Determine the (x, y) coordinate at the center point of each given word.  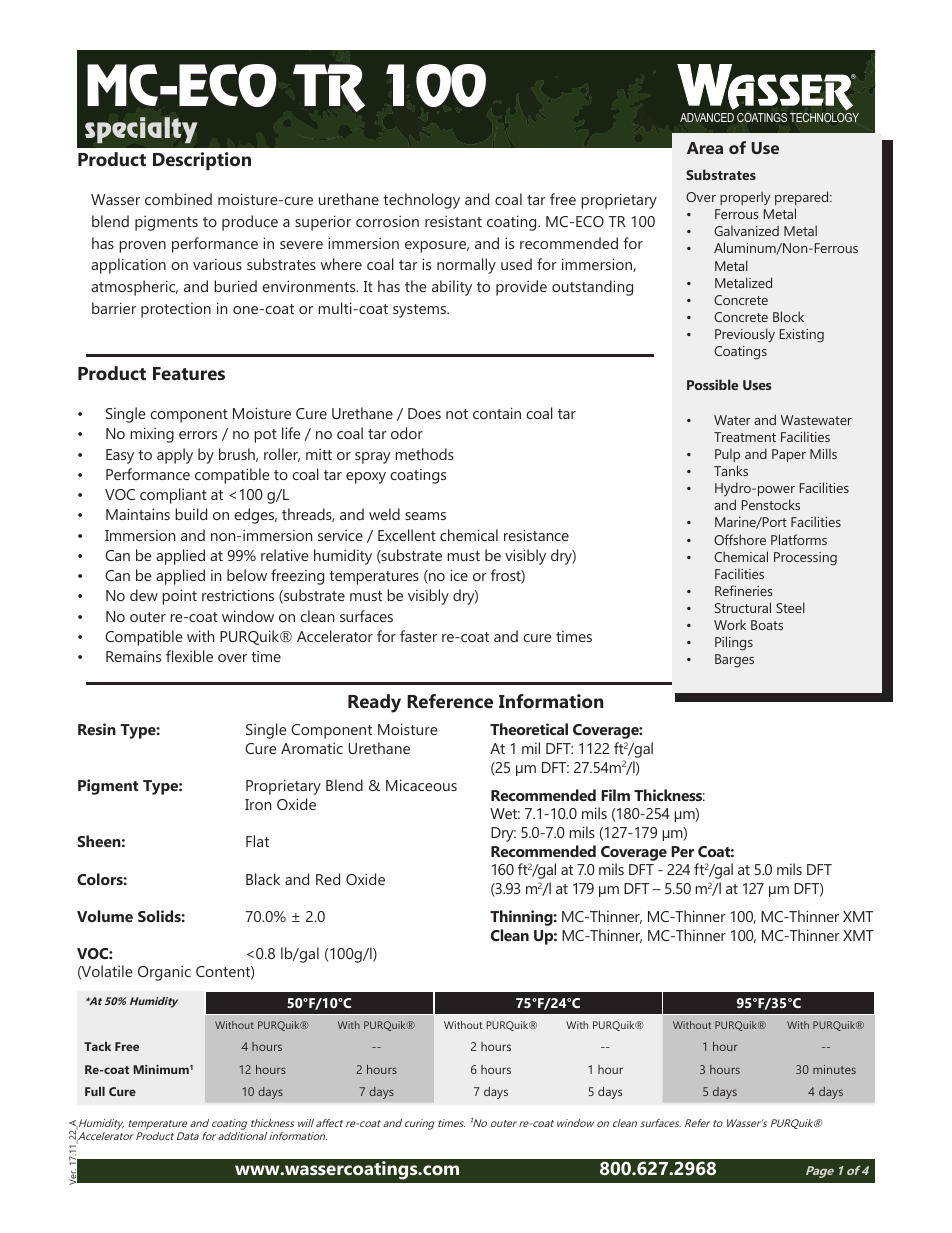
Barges (734, 661)
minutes (834, 1069)
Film (615, 795)
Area (705, 148)
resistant (453, 221)
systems (421, 311)
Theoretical (529, 729)
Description (202, 161)
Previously (745, 335)
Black (263, 879)
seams (425, 516)
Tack (97, 1046)
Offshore (740, 539)
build (191, 514)
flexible (189, 656)
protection (176, 310)
